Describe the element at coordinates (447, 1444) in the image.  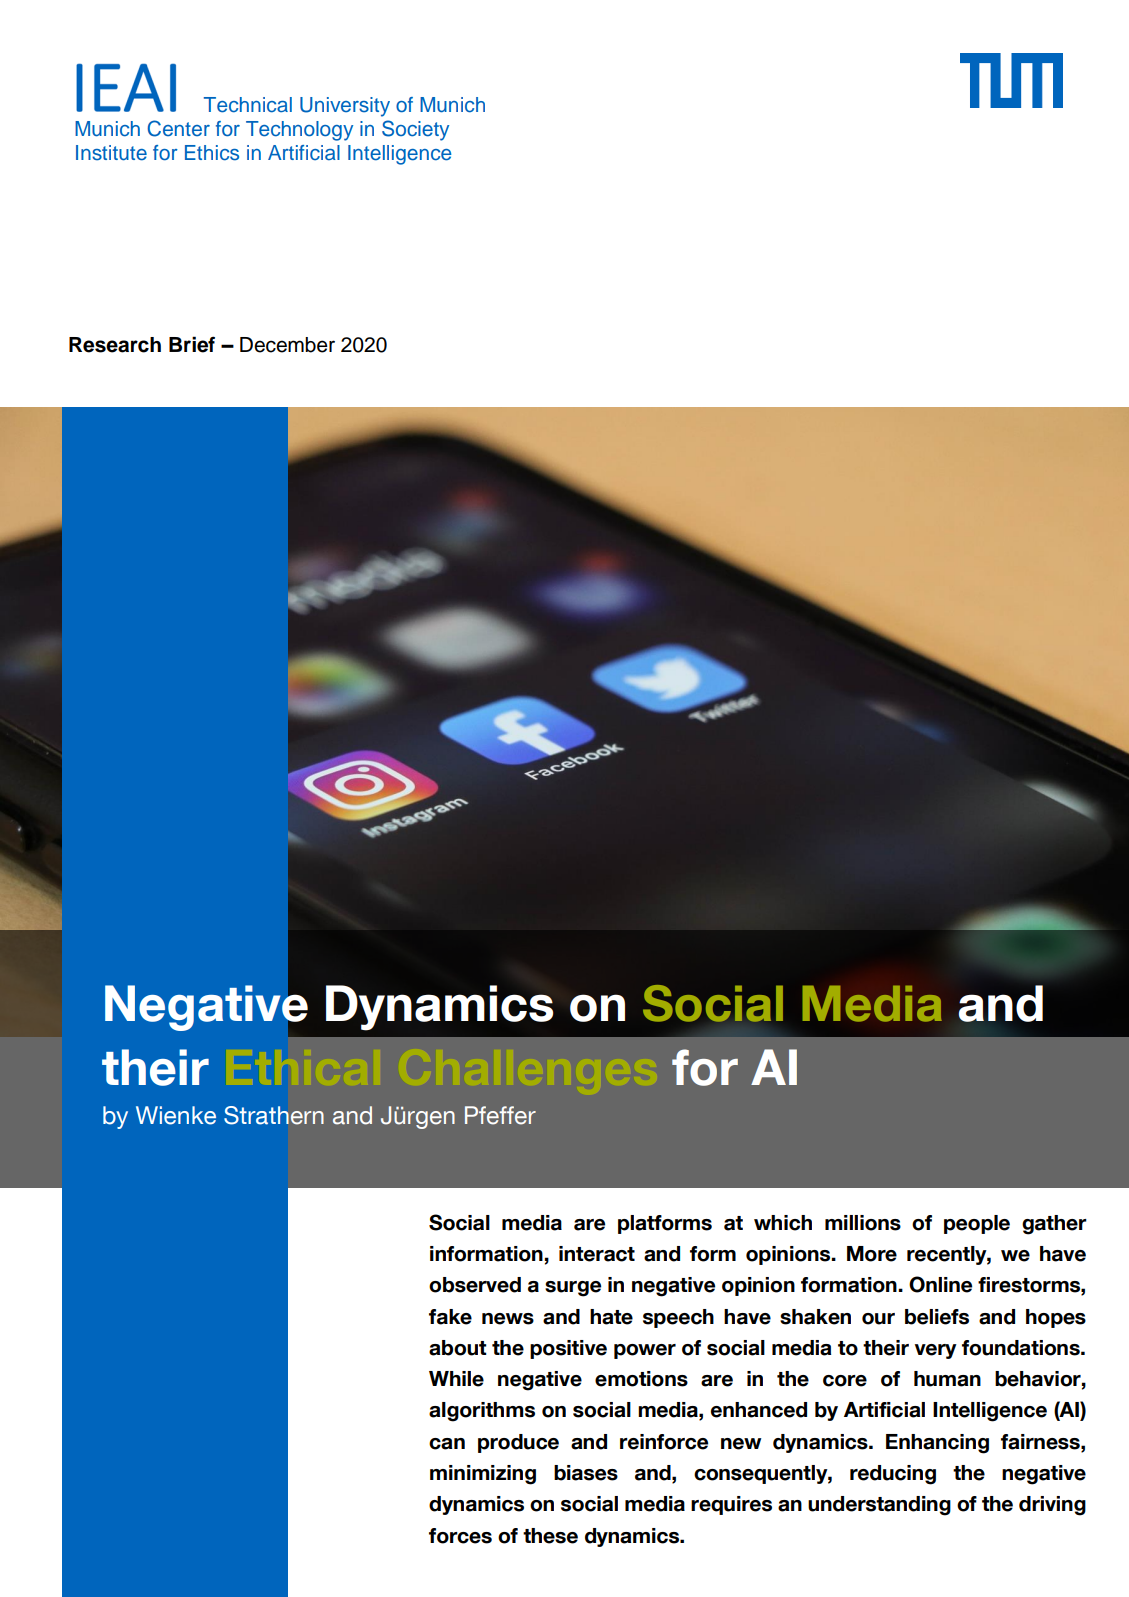
I see `can` at that location.
